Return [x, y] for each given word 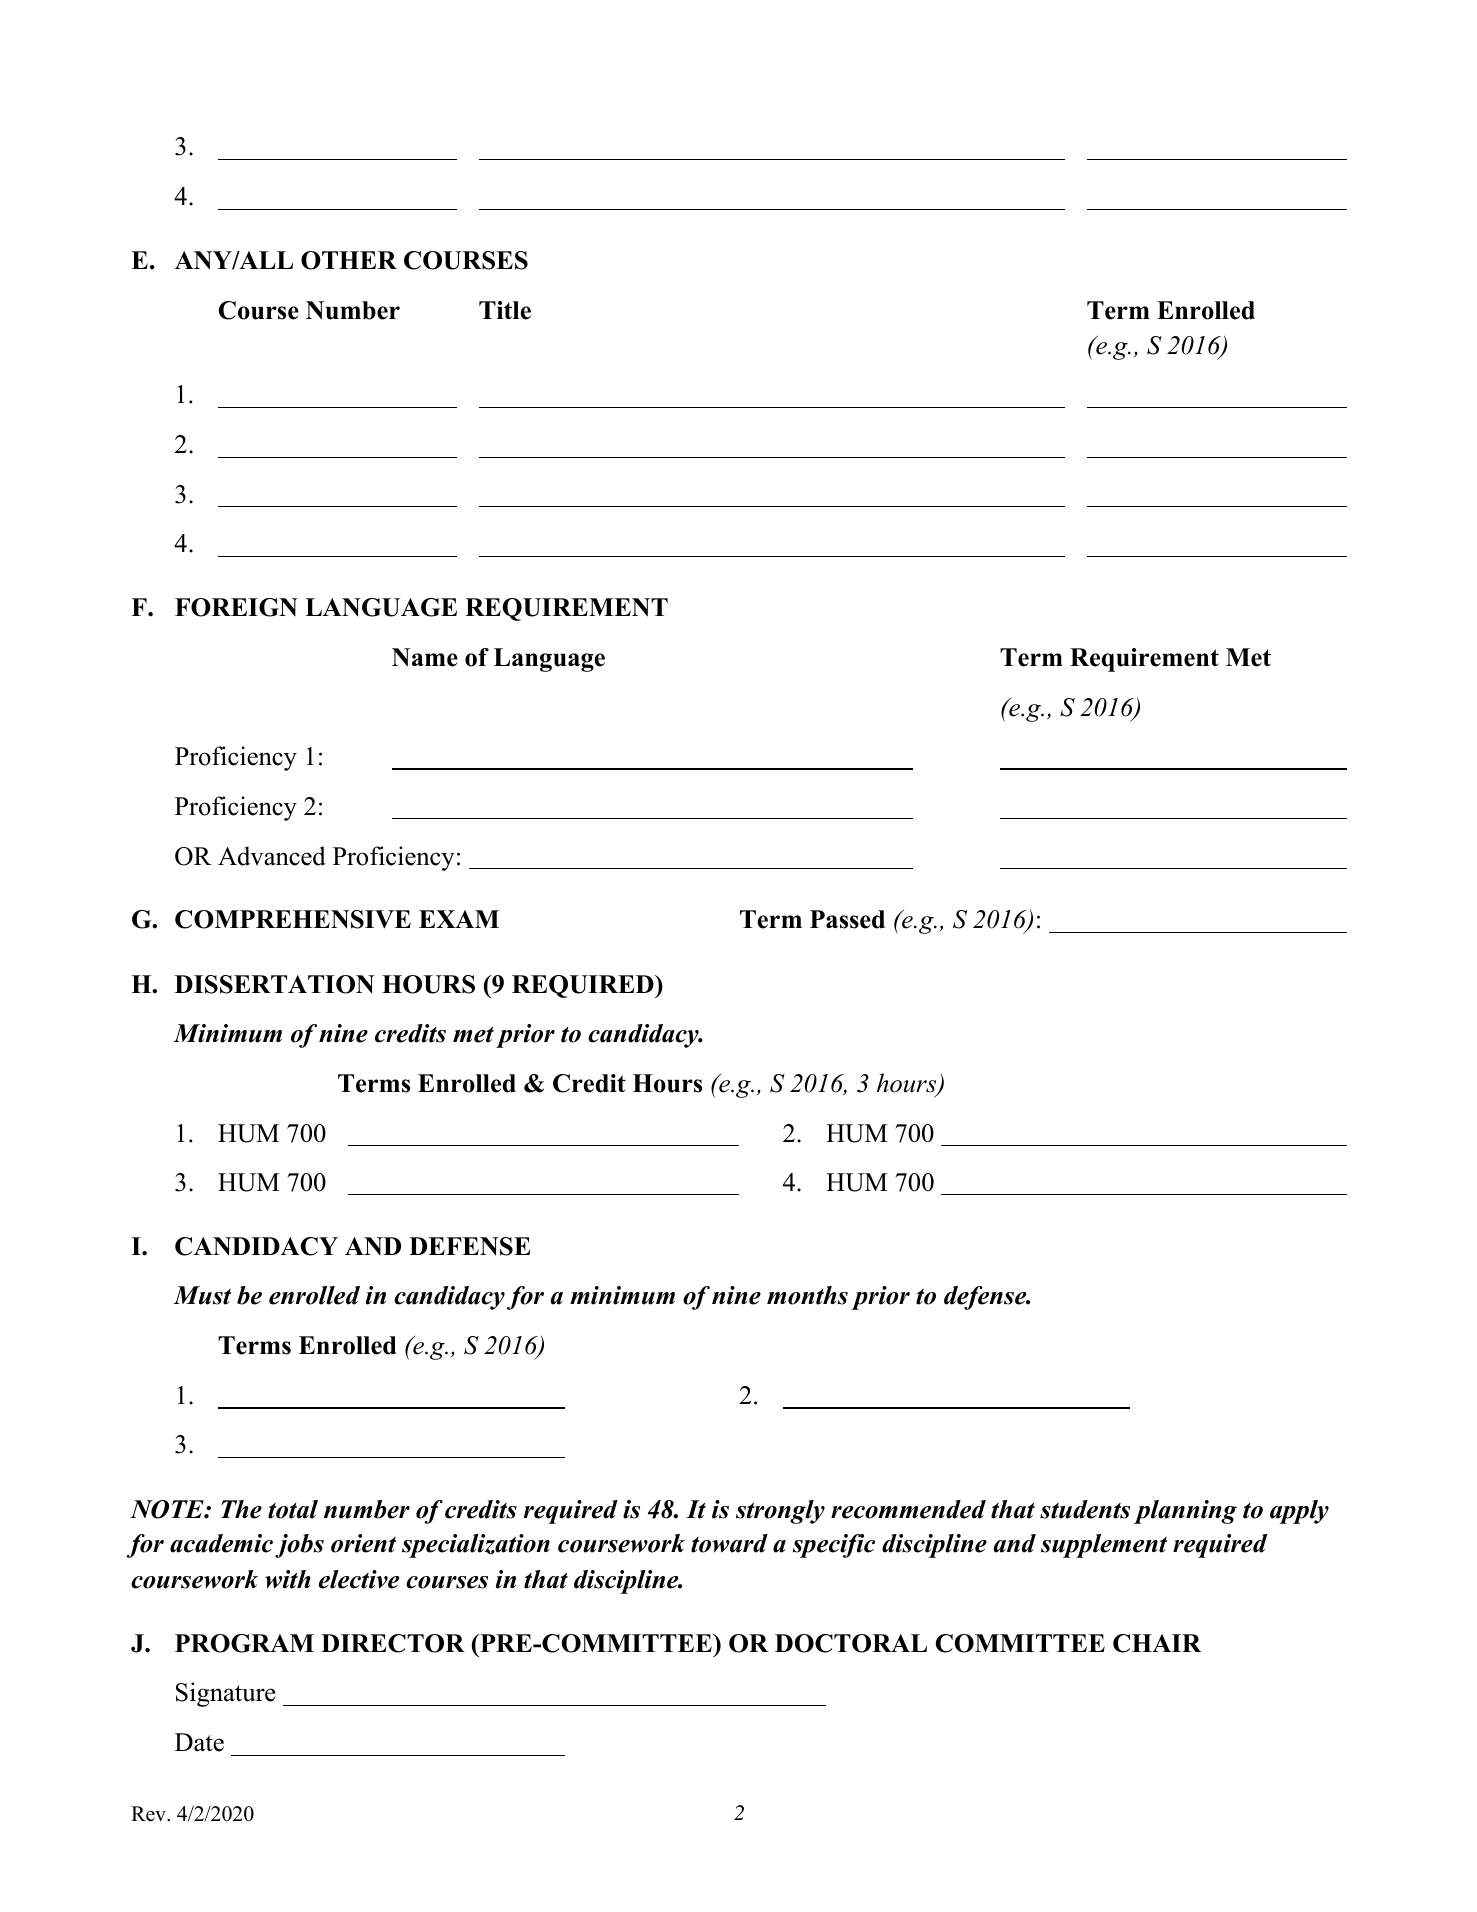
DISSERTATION [274, 984]
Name [425, 657]
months [807, 1295]
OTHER [349, 260]
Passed [847, 919]
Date [199, 1742]
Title [505, 310]
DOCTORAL [851, 1643]
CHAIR [1157, 1643]
